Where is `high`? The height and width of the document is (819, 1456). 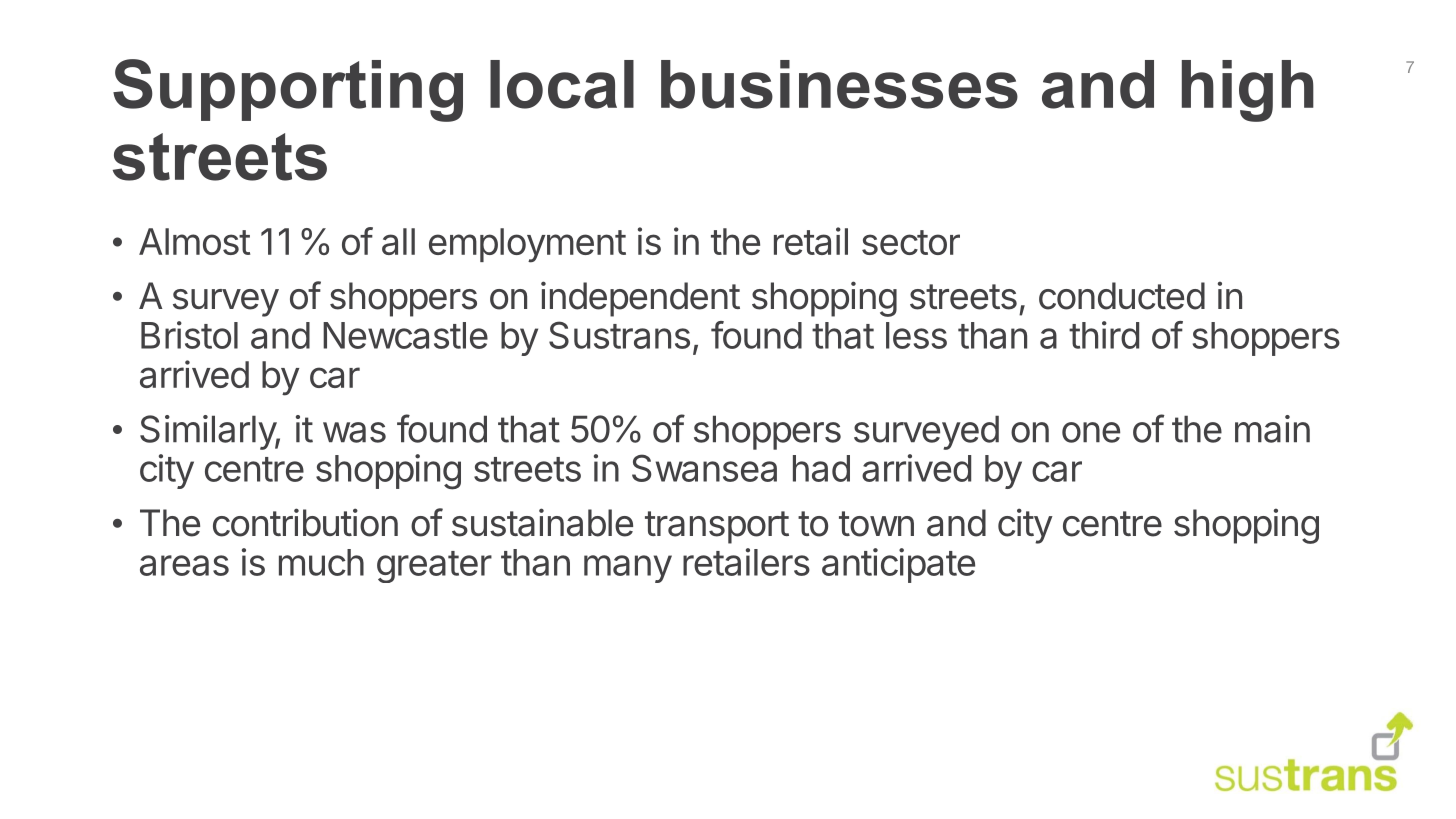 high is located at coordinates (1248, 91).
